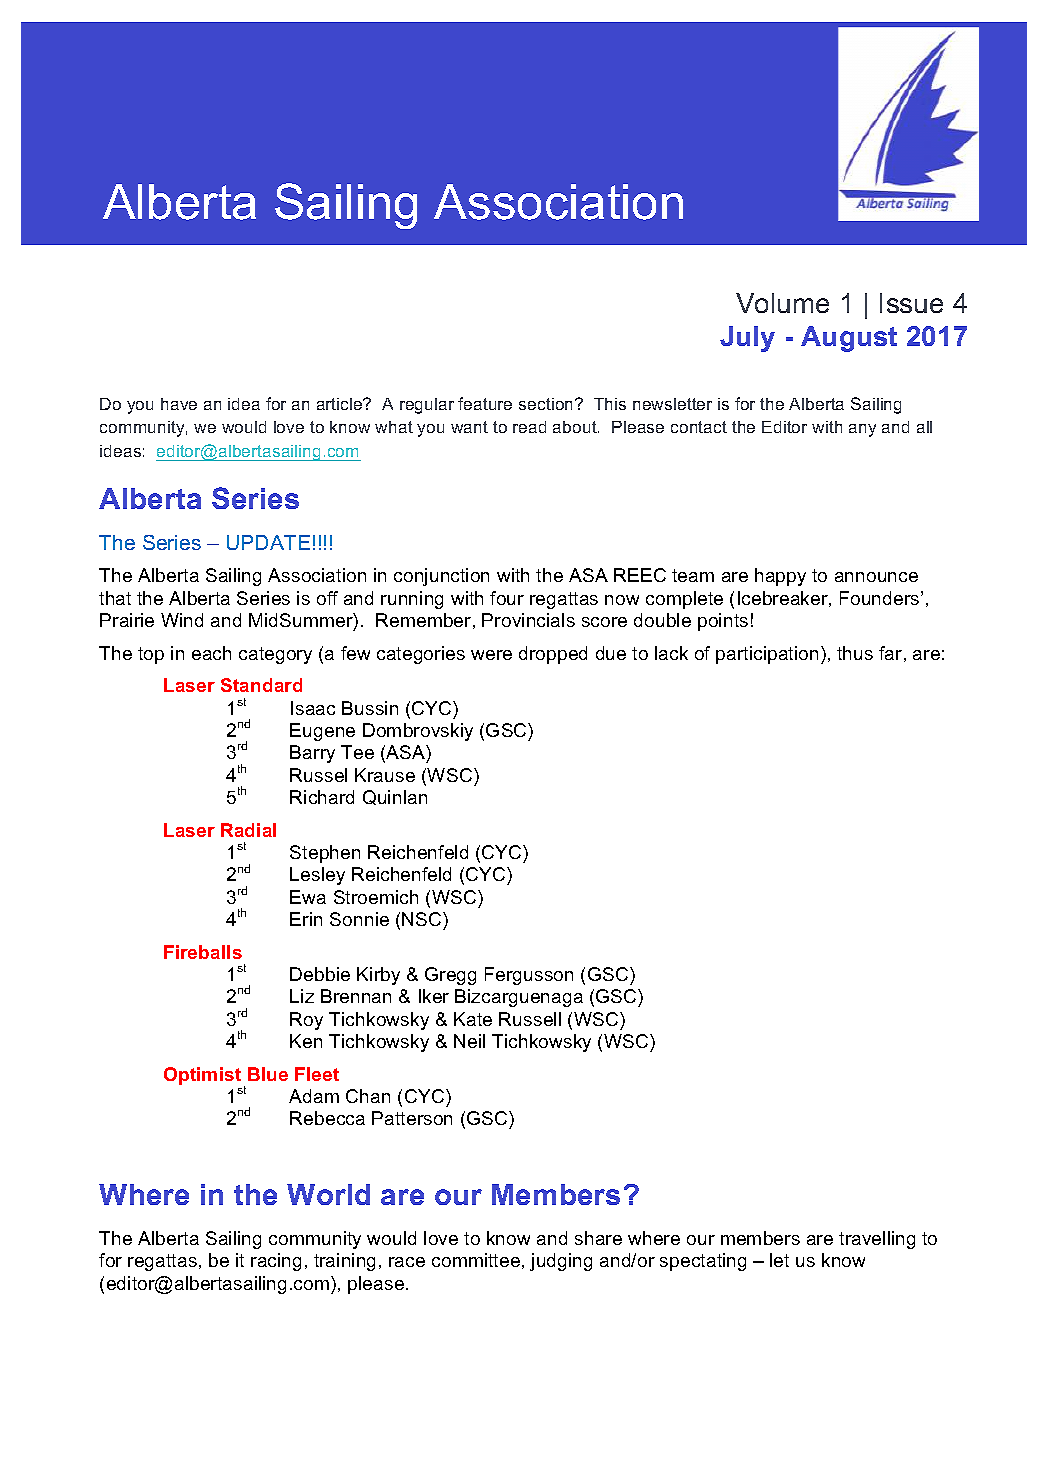 Image resolution: width=1048 pixels, height=1483 pixels. I want to click on travelling, so click(877, 1240).
